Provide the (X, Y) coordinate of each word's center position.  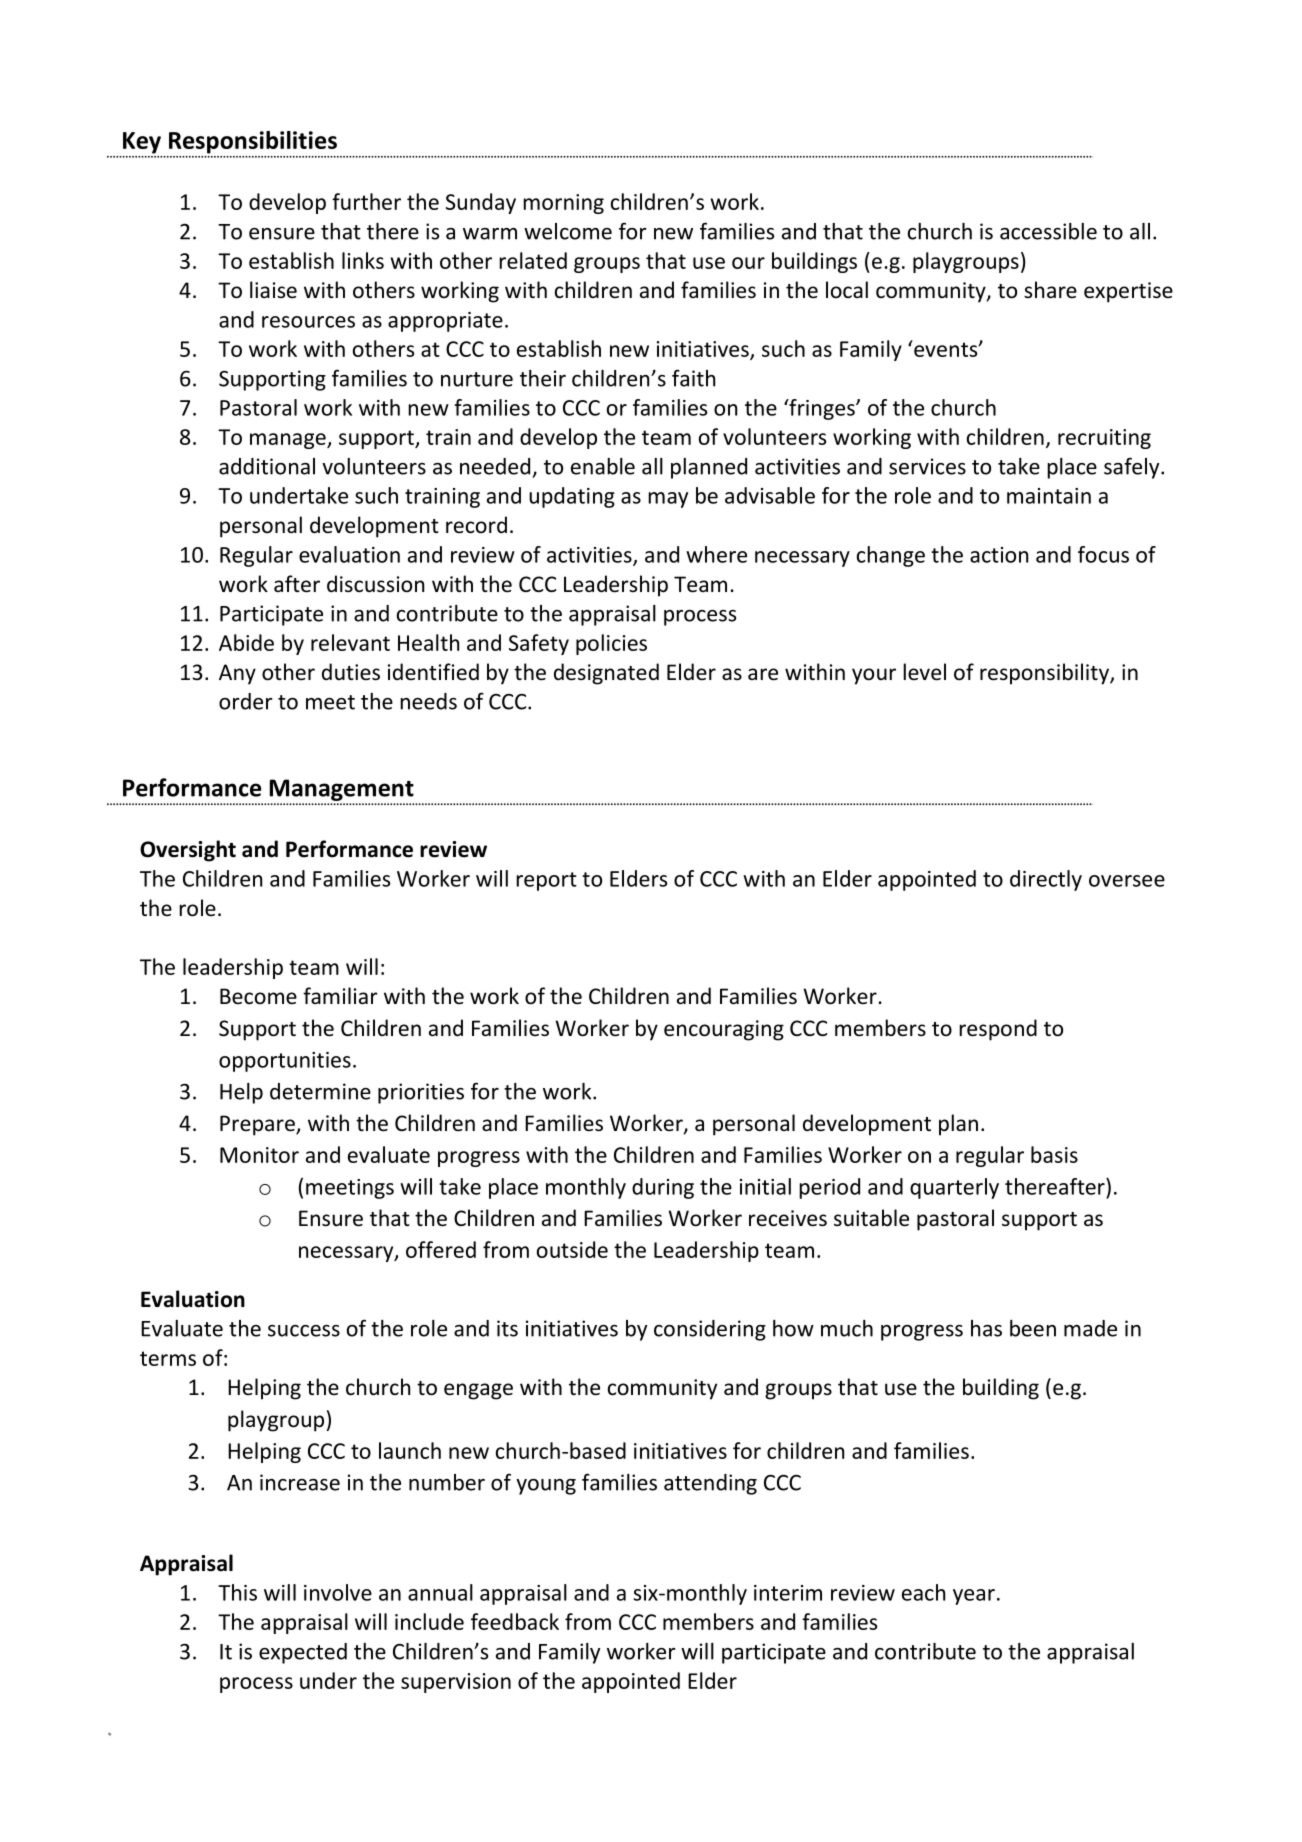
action (999, 555)
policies (611, 644)
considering (710, 1330)
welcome (568, 231)
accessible (1048, 231)
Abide (246, 642)
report (546, 881)
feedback (515, 1621)
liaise (273, 290)
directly (1046, 880)
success (304, 1331)
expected (303, 1653)
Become (258, 996)
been (1033, 1328)
